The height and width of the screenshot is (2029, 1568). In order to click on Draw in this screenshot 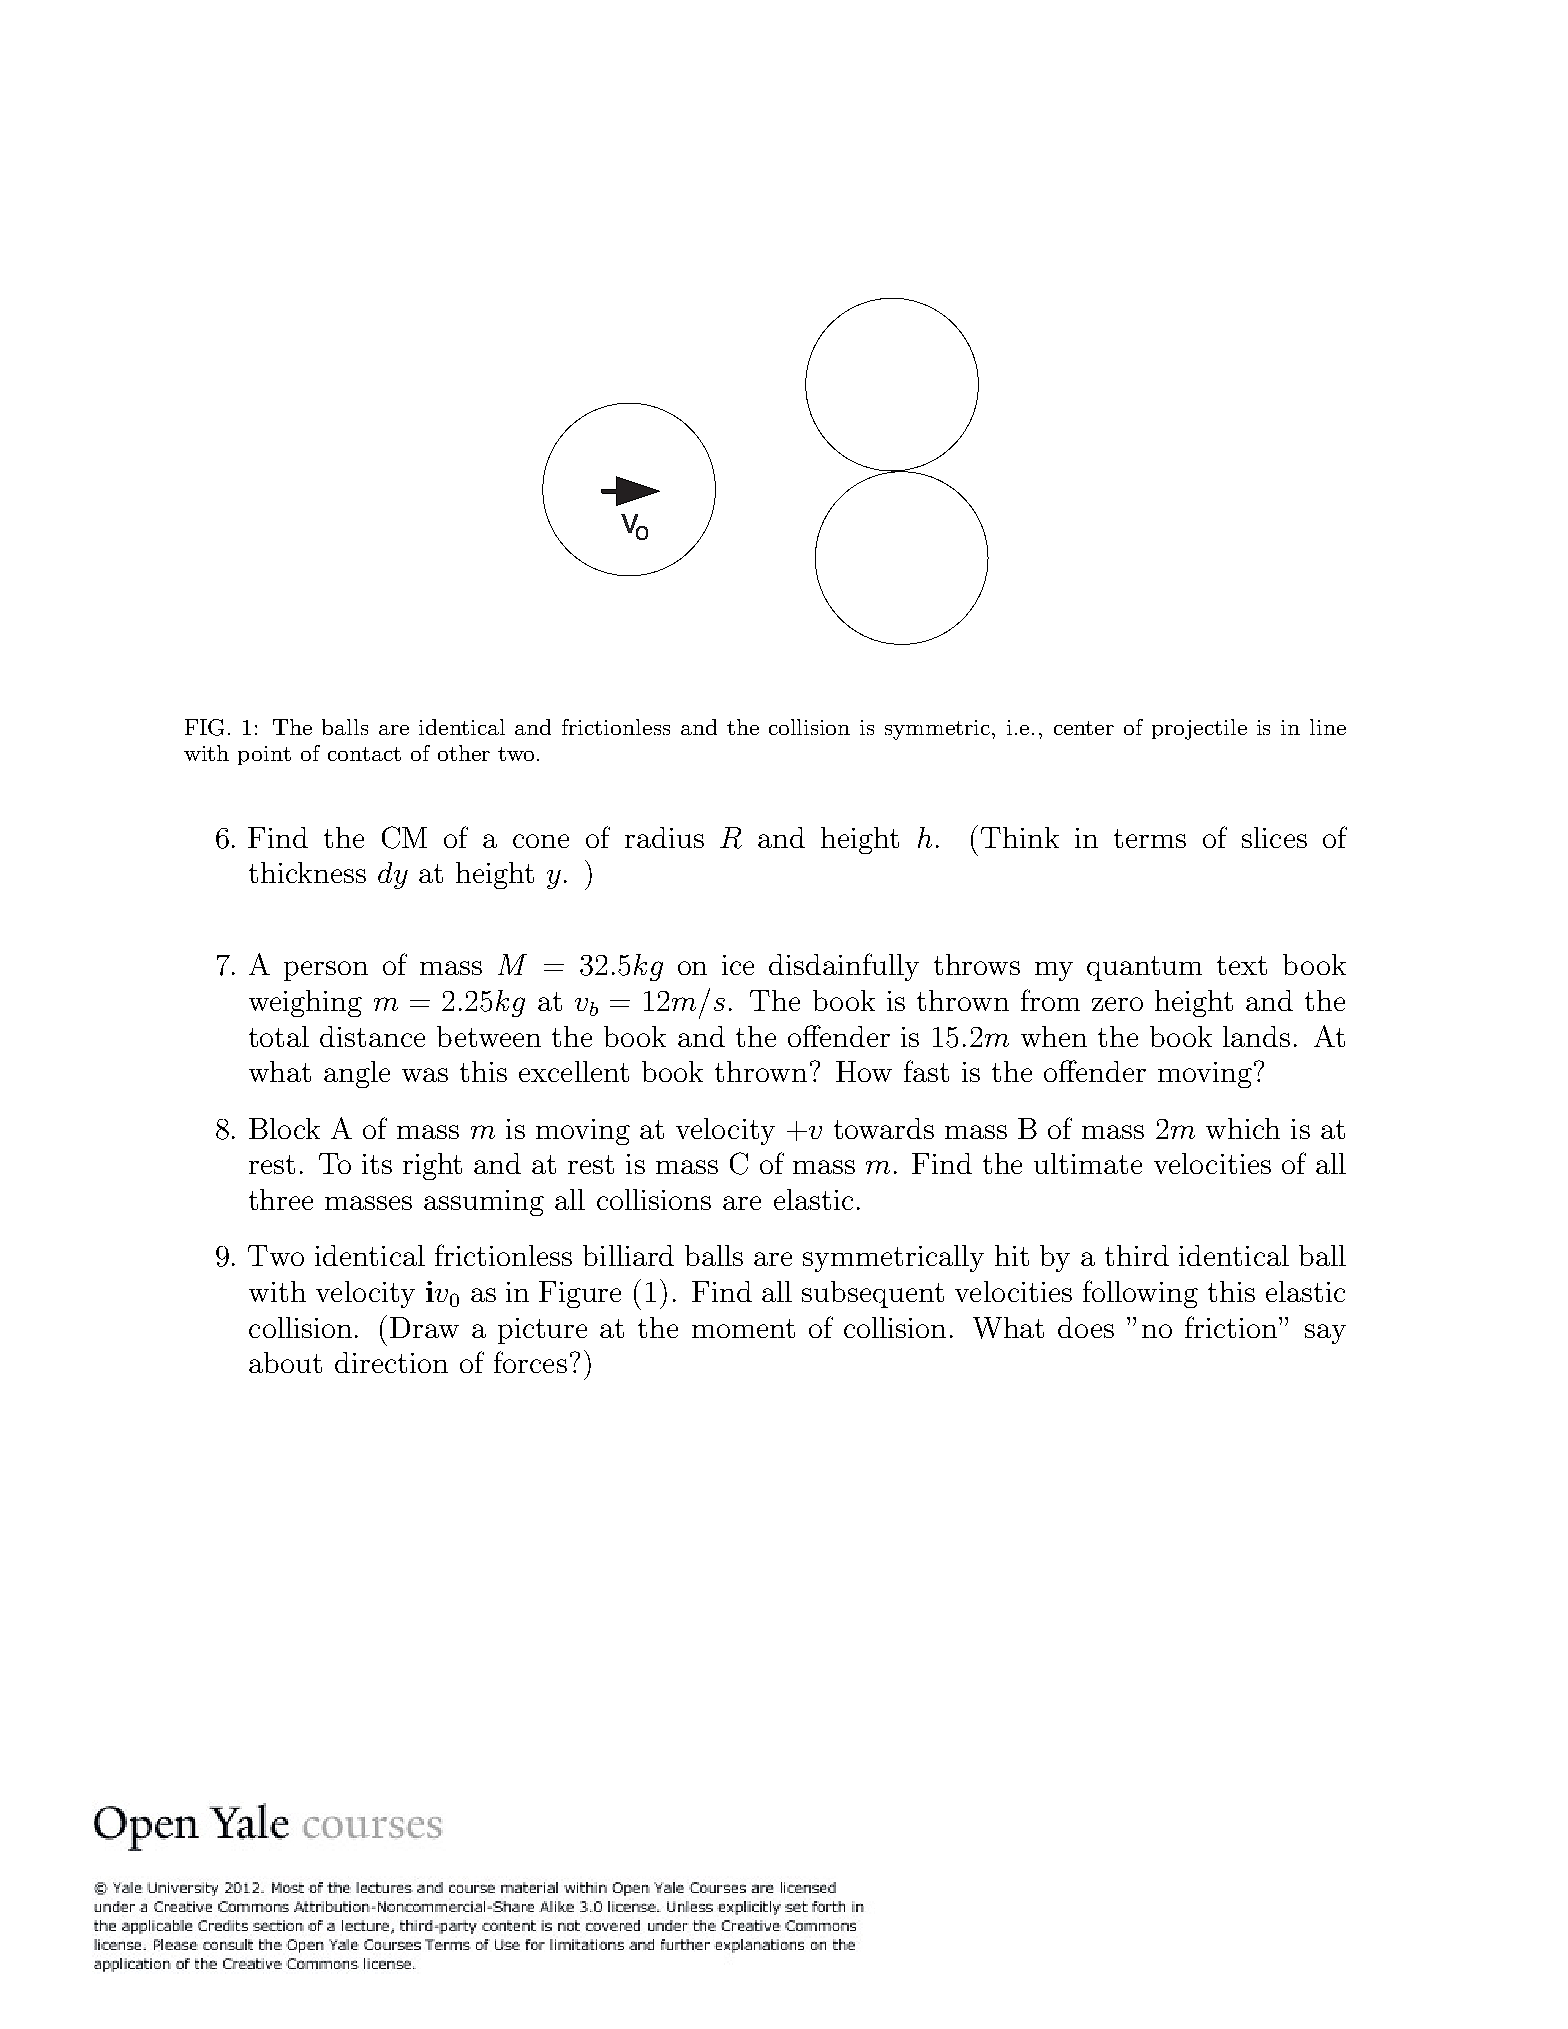, I will do `click(424, 1327)`.
